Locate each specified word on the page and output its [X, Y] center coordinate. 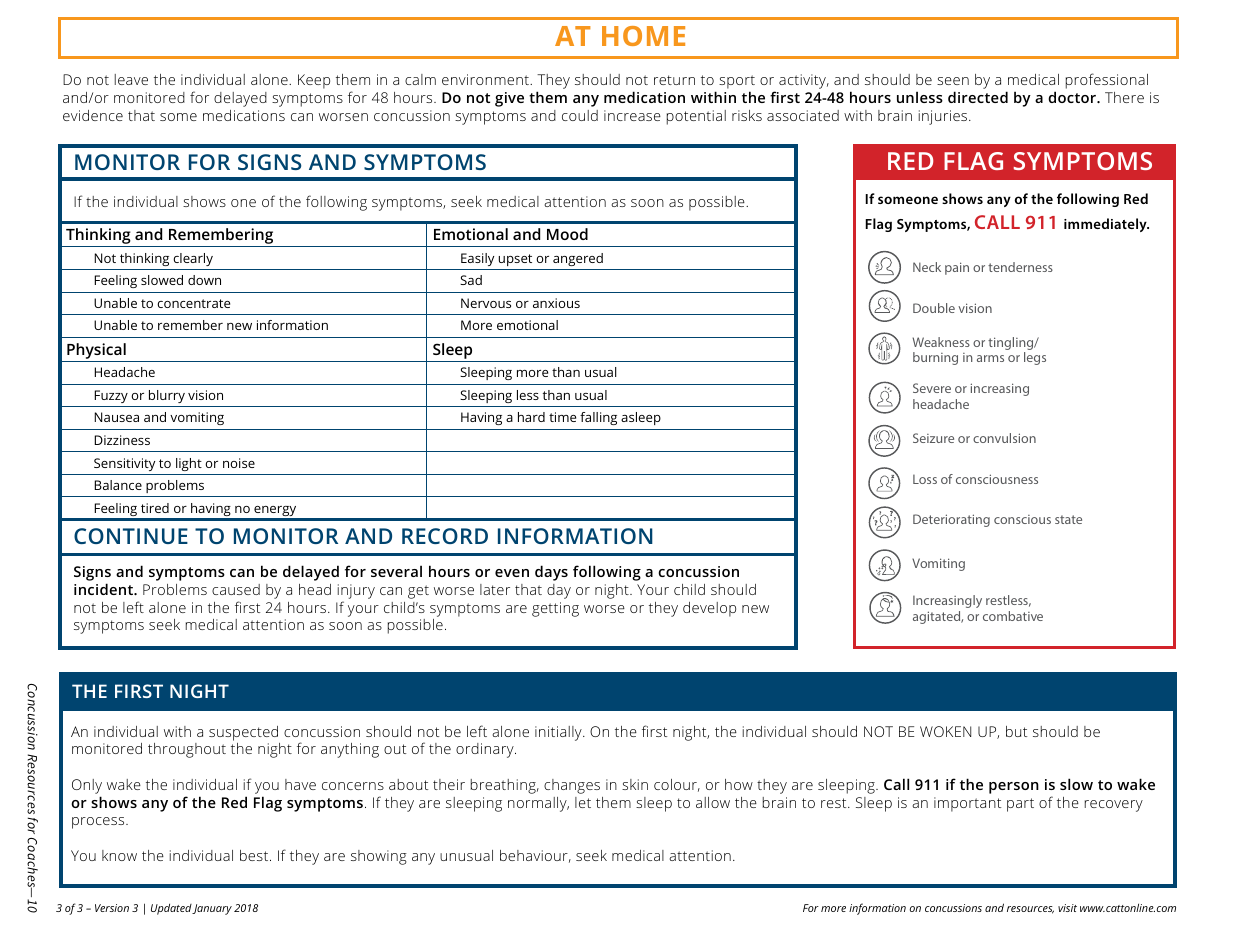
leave [131, 79]
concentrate [193, 303]
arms [990, 358]
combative [1013, 616]
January [212, 909]
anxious [556, 303]
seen [953, 81]
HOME [643, 36]
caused [236, 589]
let [583, 802]
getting [555, 609]
